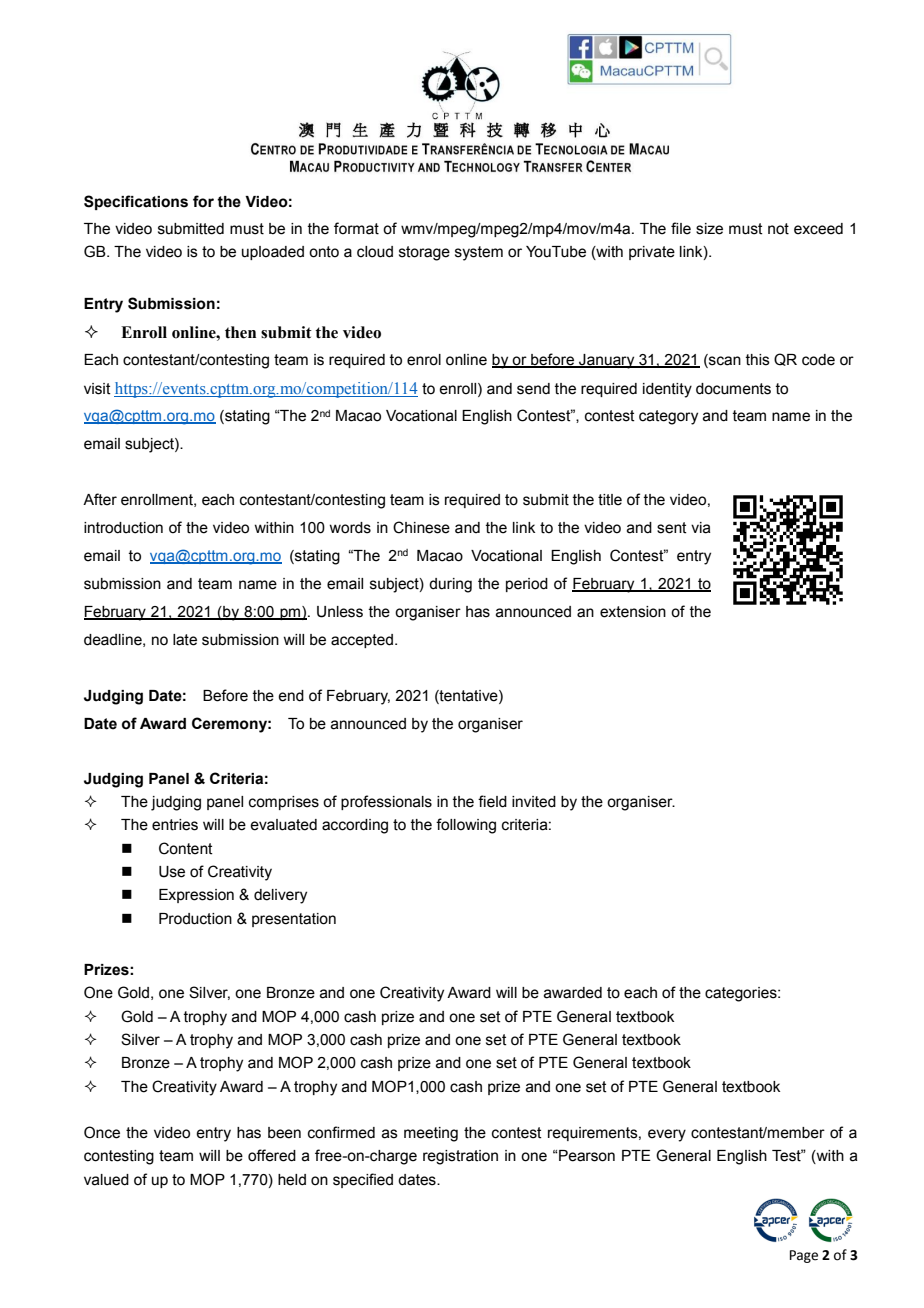  What do you see at coordinates (534, 802) in the image?
I see `invited` at bounding box center [534, 802].
